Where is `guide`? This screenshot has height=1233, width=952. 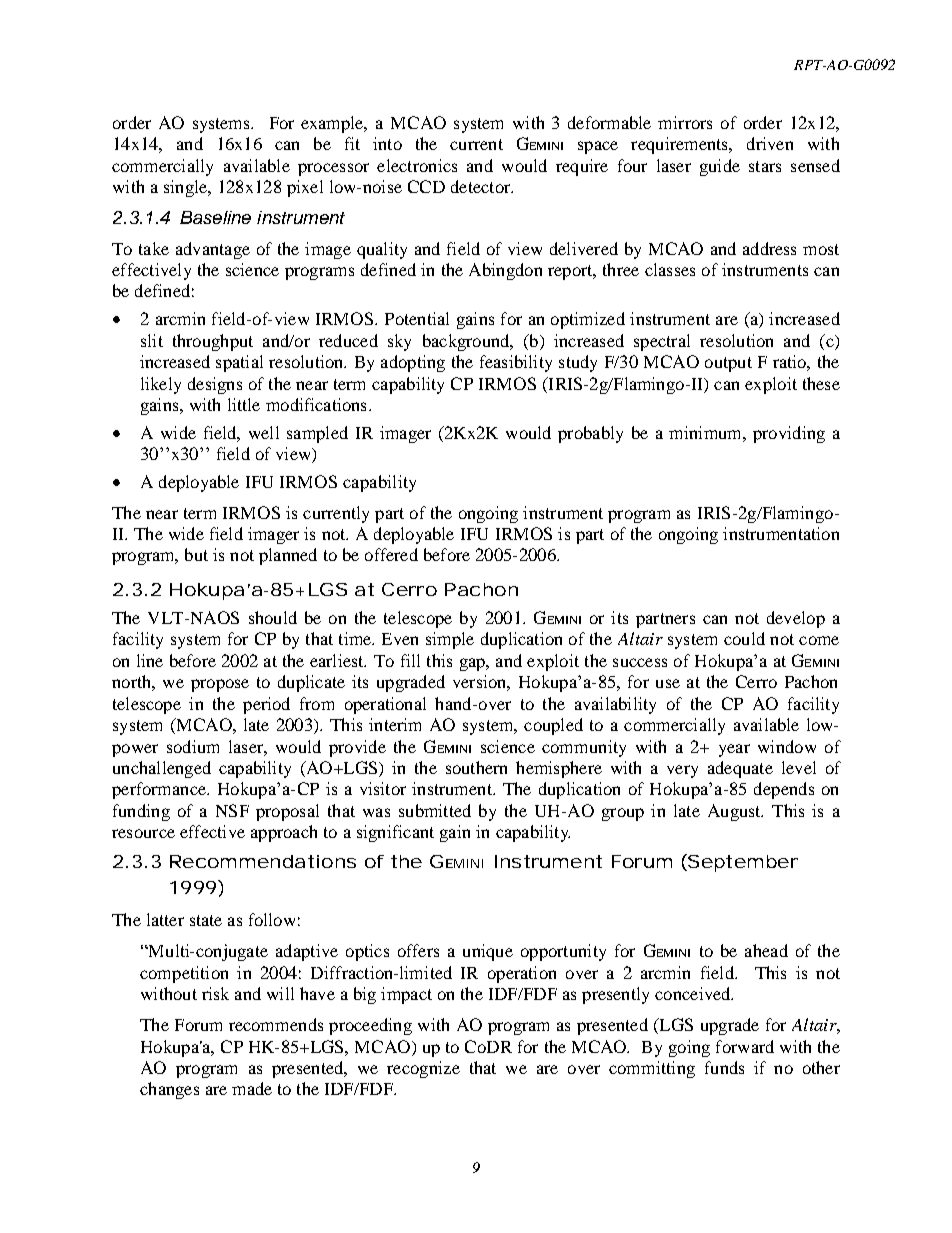
guide is located at coordinates (720, 167).
